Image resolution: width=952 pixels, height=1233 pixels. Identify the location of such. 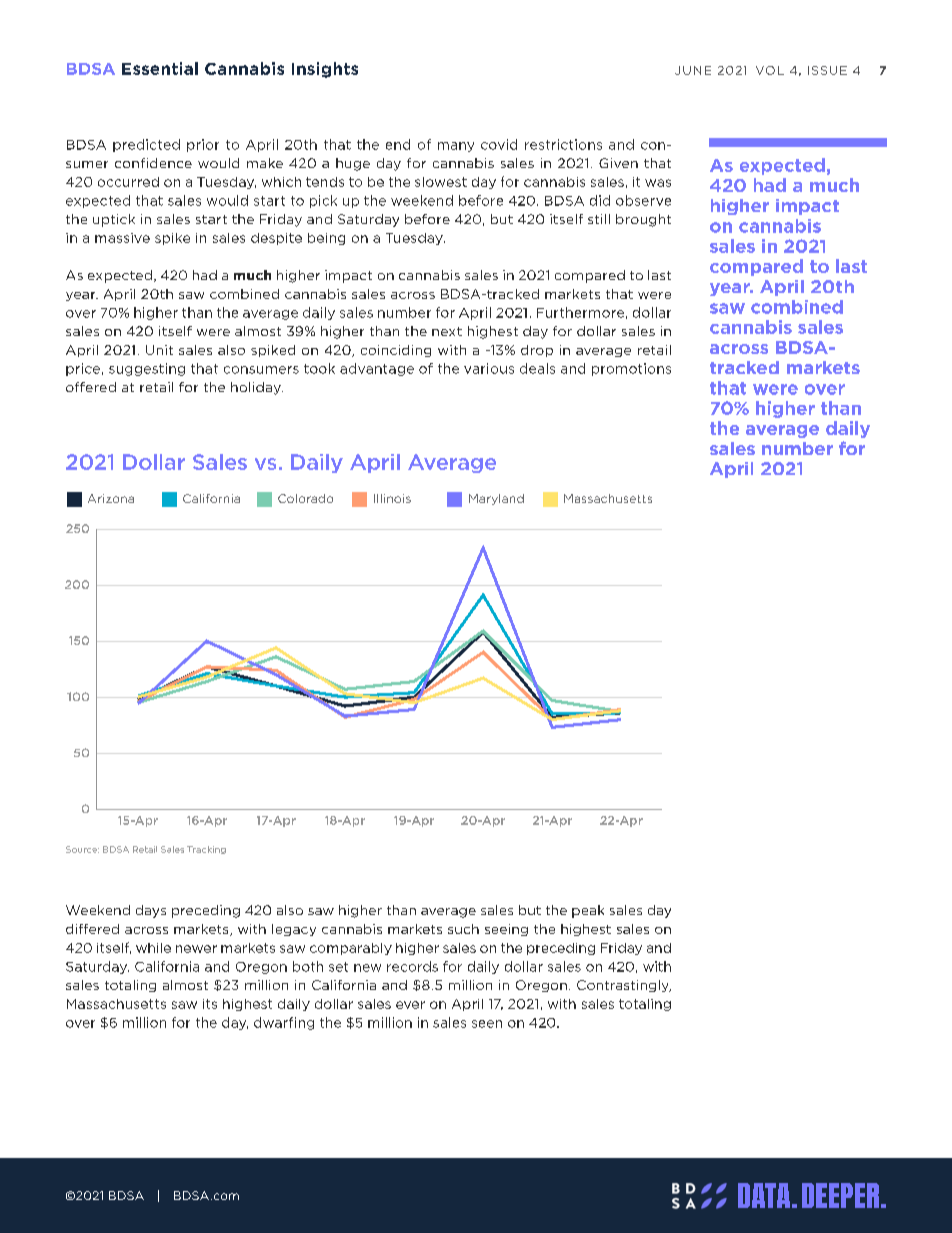
(463, 929).
